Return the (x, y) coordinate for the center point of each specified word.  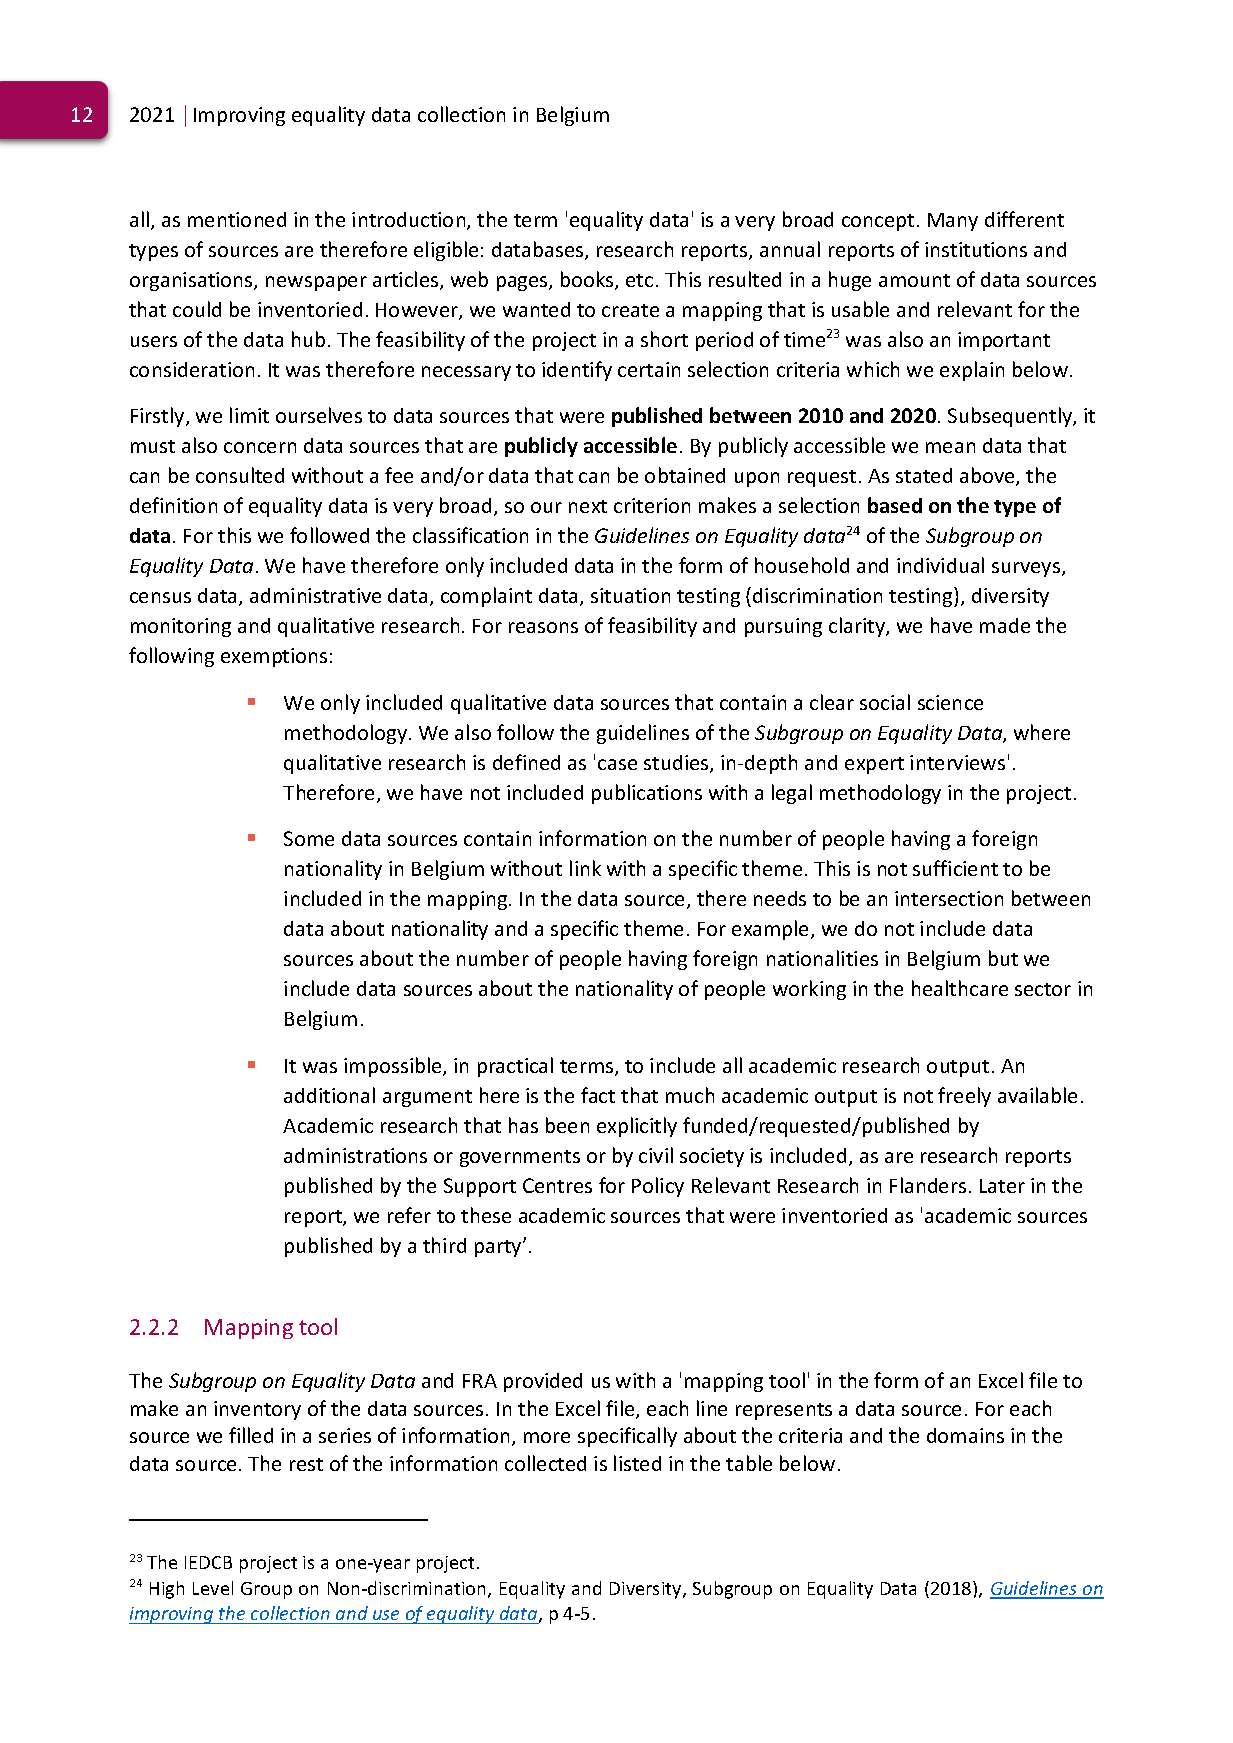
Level (213, 1588)
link (585, 868)
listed (637, 1463)
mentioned (237, 219)
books (588, 280)
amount (914, 280)
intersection (949, 898)
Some (309, 838)
